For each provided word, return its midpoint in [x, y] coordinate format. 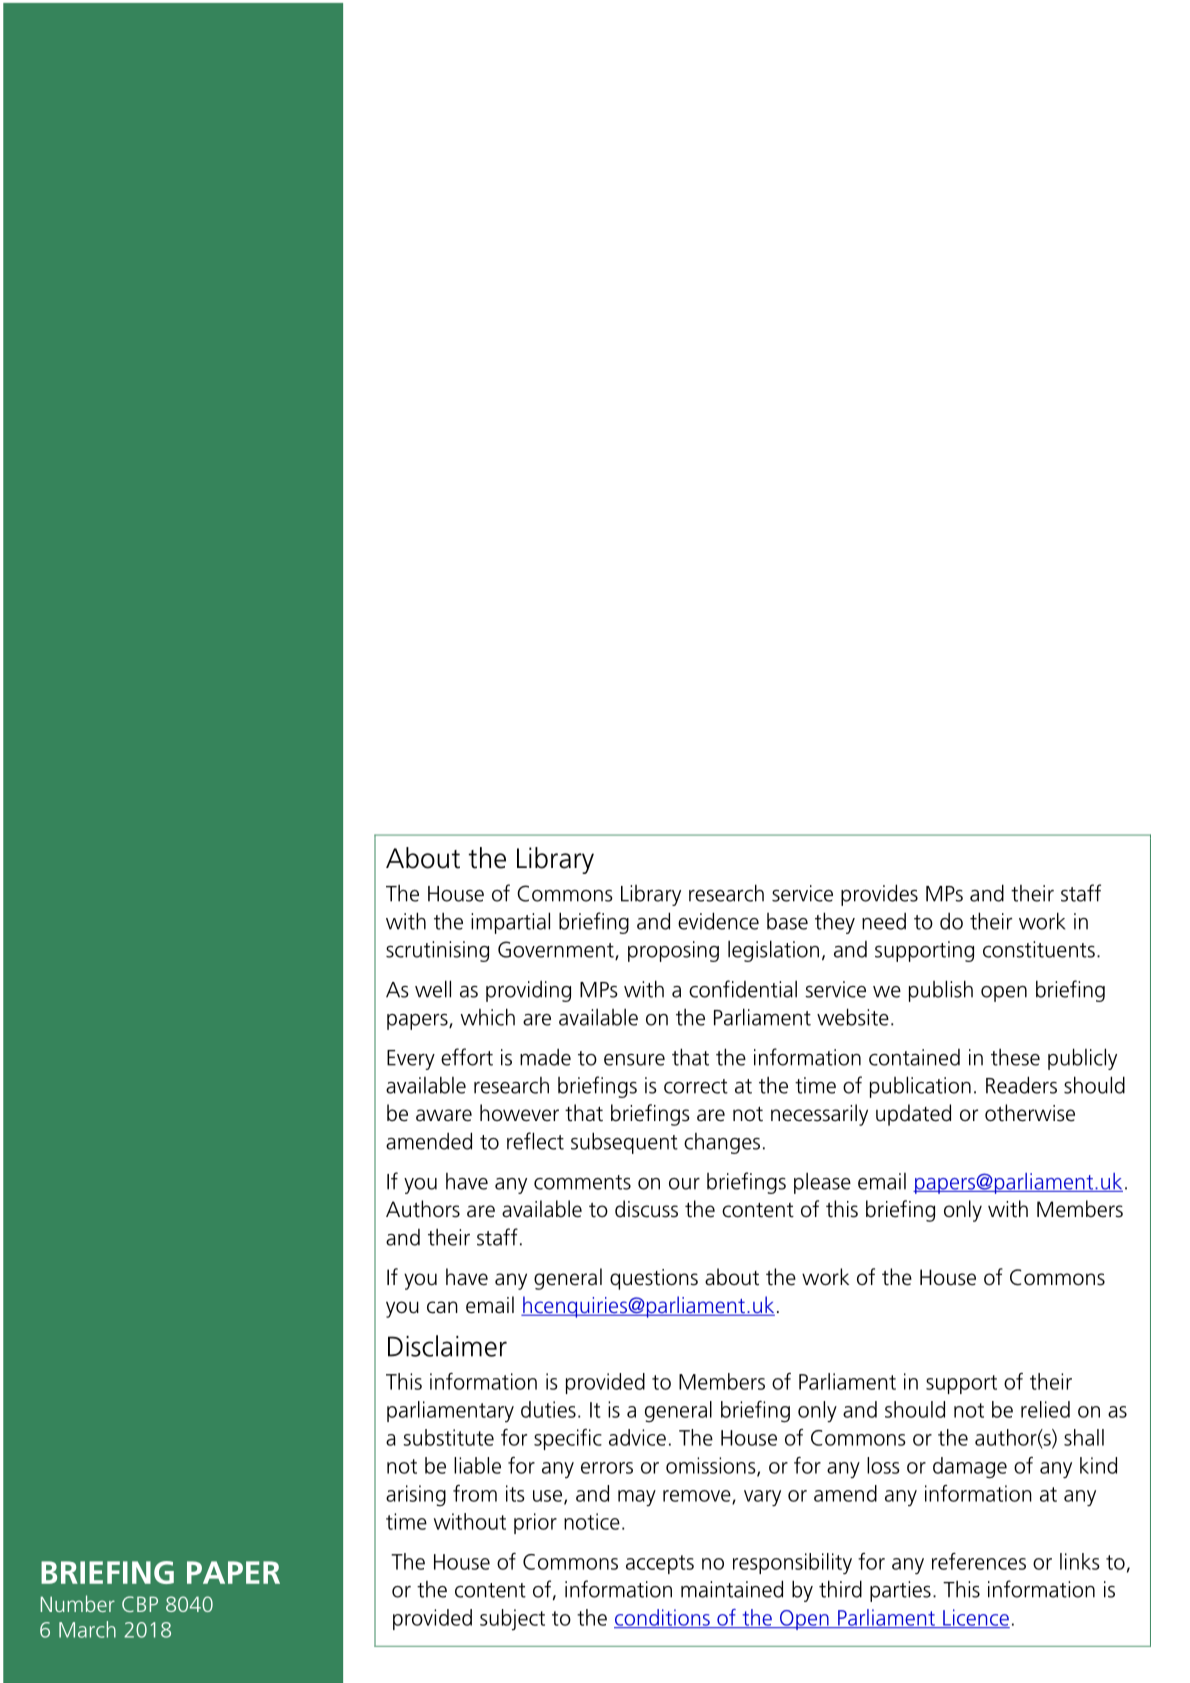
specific [568, 1439]
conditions [663, 1618]
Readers [1021, 1085]
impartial [510, 923]
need [884, 921]
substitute [449, 1437]
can [442, 1307]
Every [411, 1060]
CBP [140, 1604]
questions [654, 1279]
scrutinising [437, 951]
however [519, 1113]
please [822, 1183]
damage [970, 1468]
